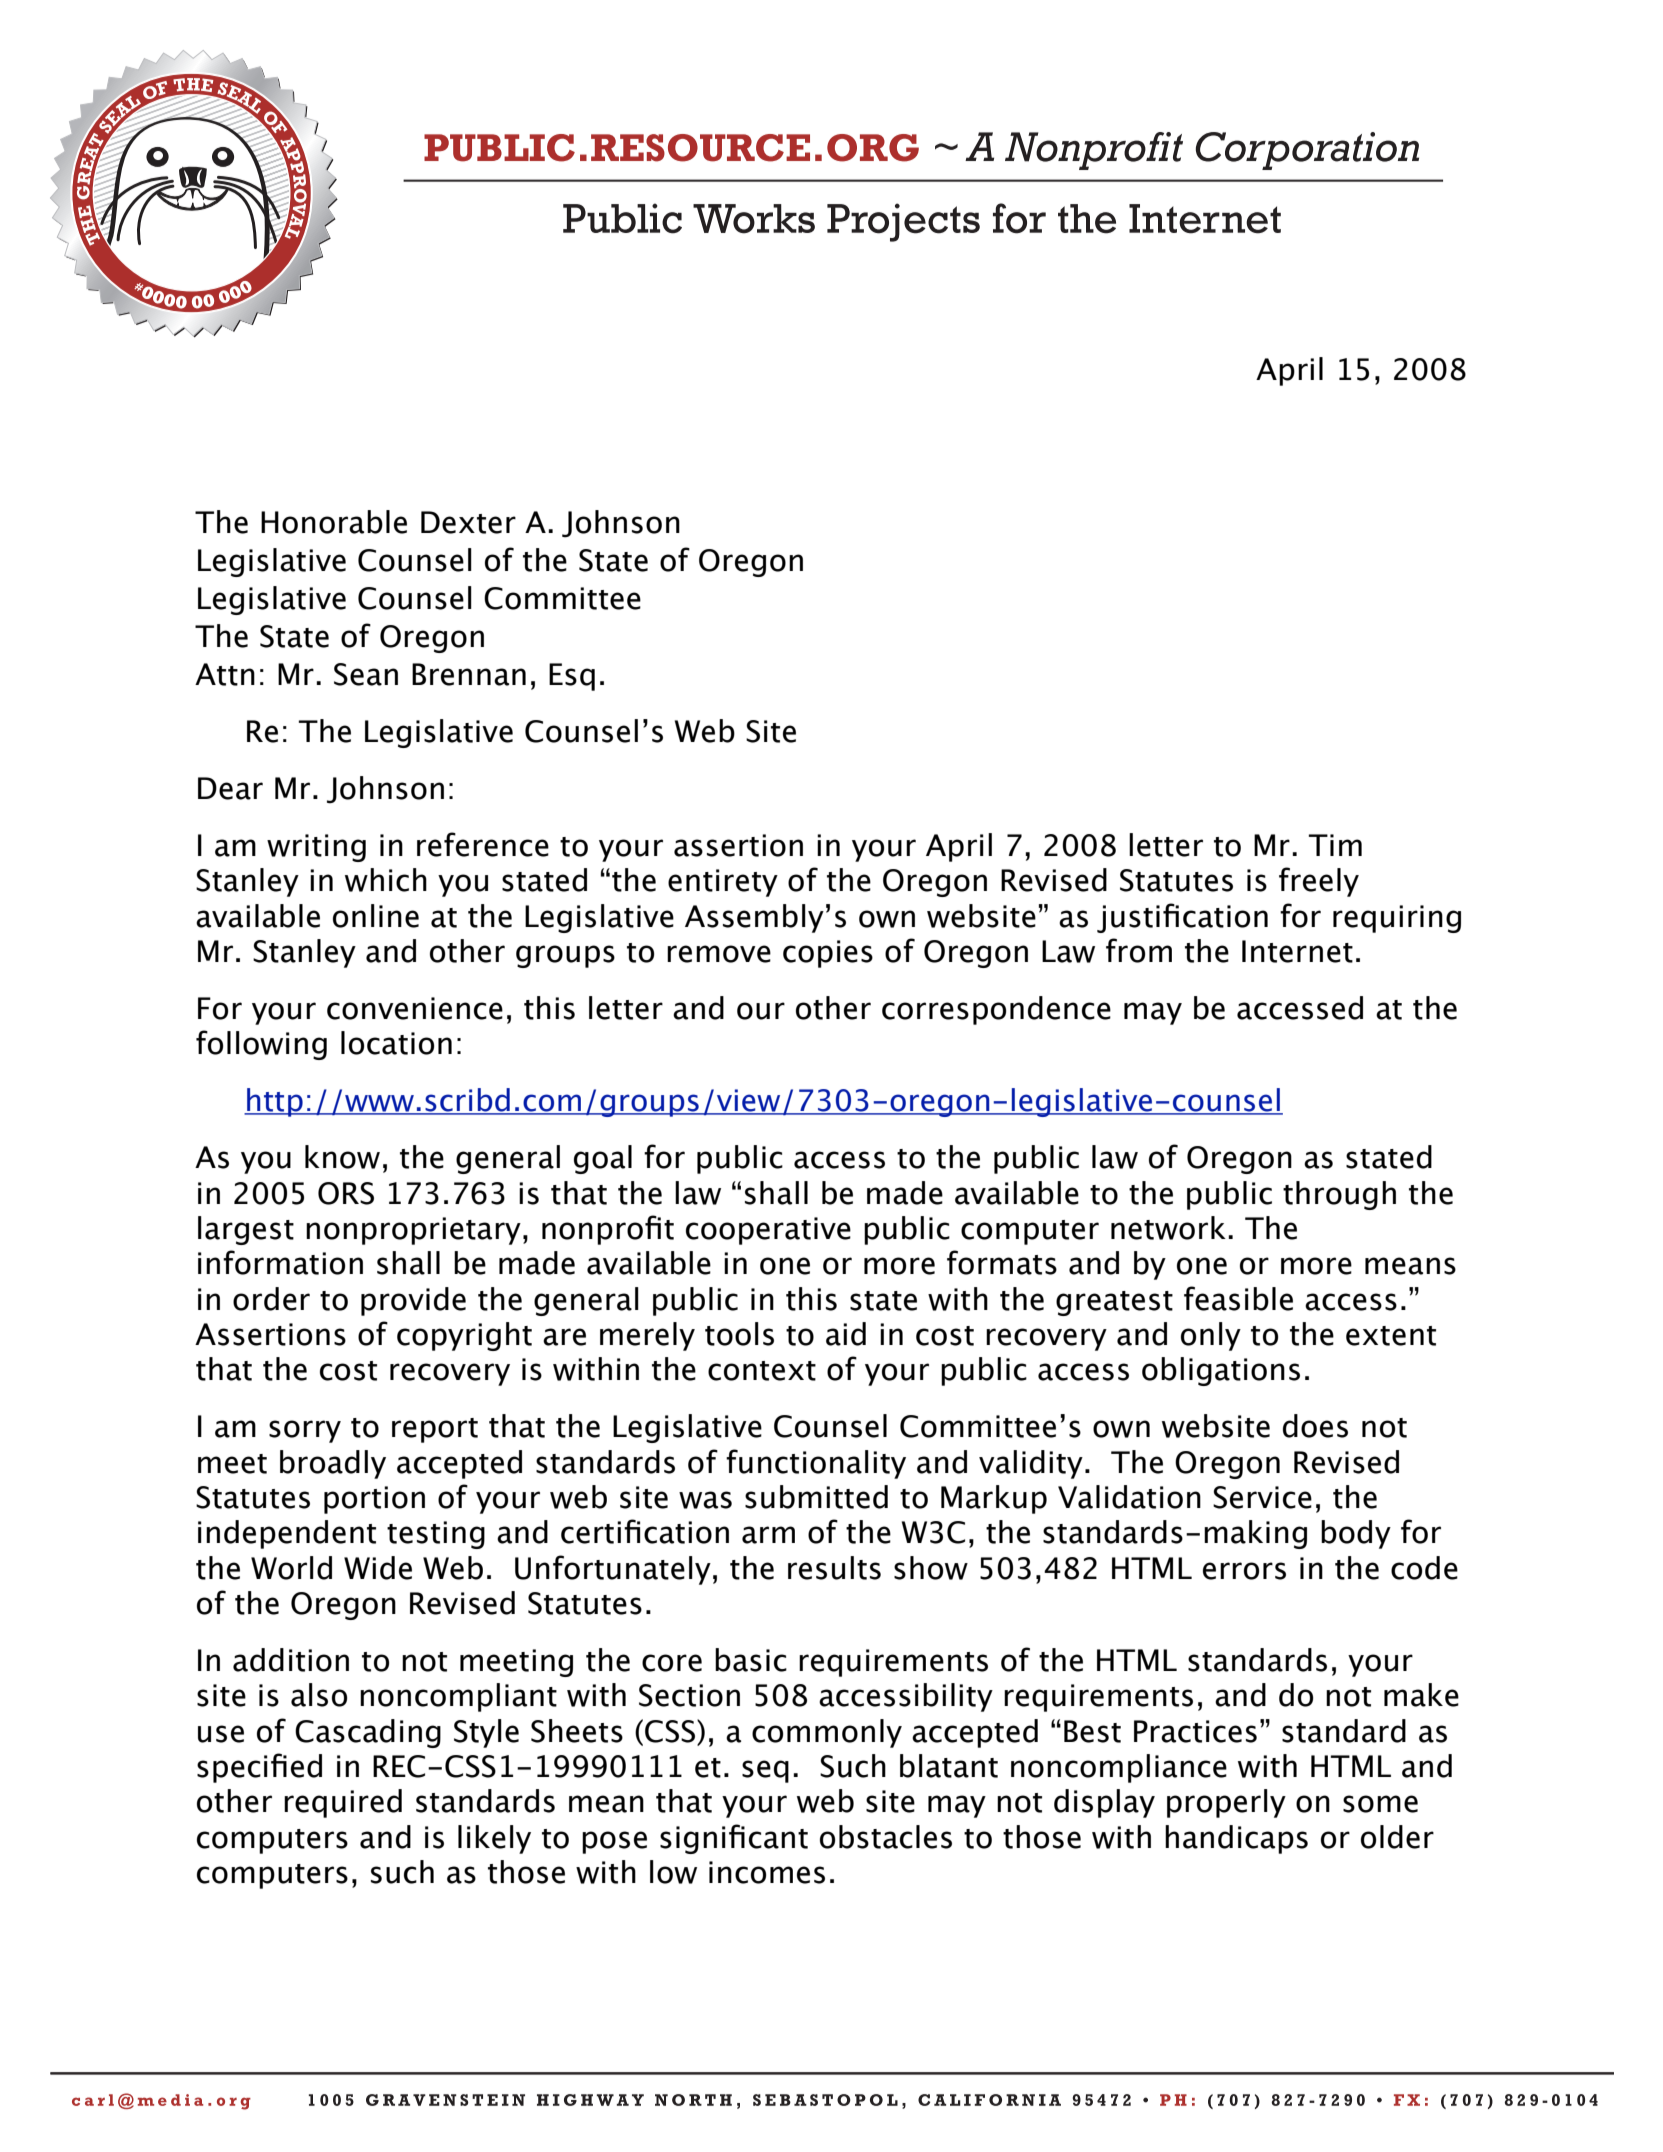  What do you see at coordinates (1335, 845) in the screenshot?
I see `Tim` at bounding box center [1335, 845].
